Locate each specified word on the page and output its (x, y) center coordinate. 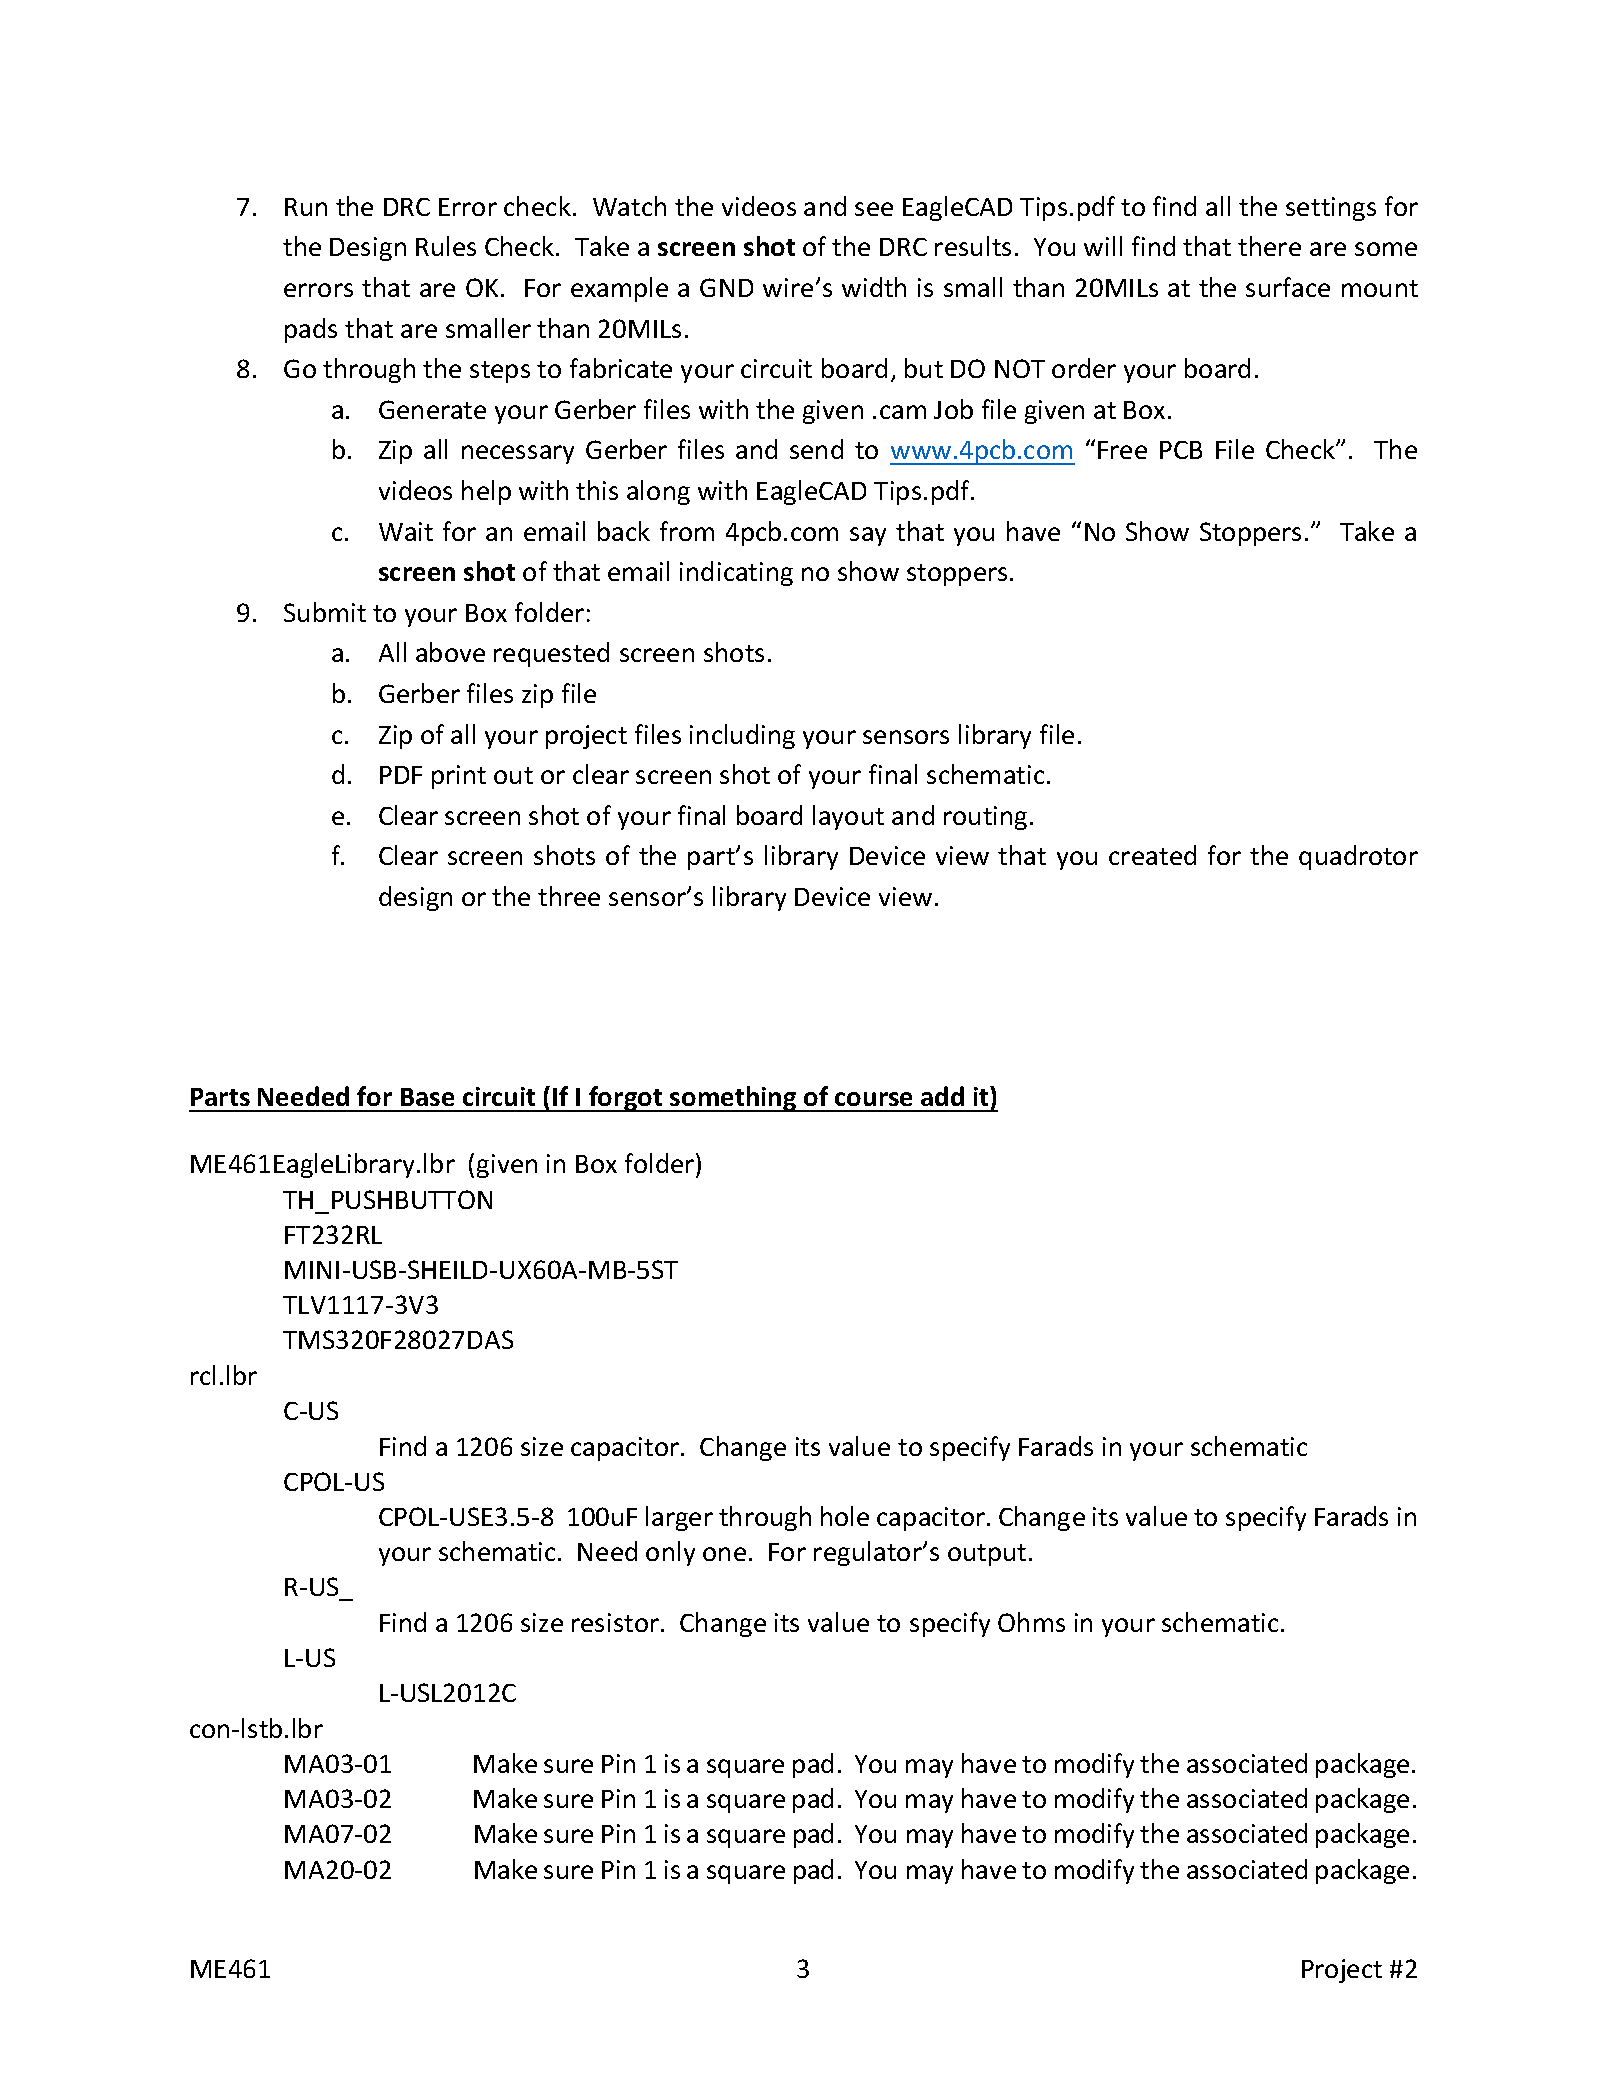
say (868, 536)
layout (848, 817)
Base (427, 1097)
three (569, 896)
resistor (617, 1622)
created (1152, 855)
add (942, 1096)
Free (1122, 450)
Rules (446, 246)
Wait (406, 531)
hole (845, 1516)
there (1269, 246)
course (873, 1099)
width (874, 287)
